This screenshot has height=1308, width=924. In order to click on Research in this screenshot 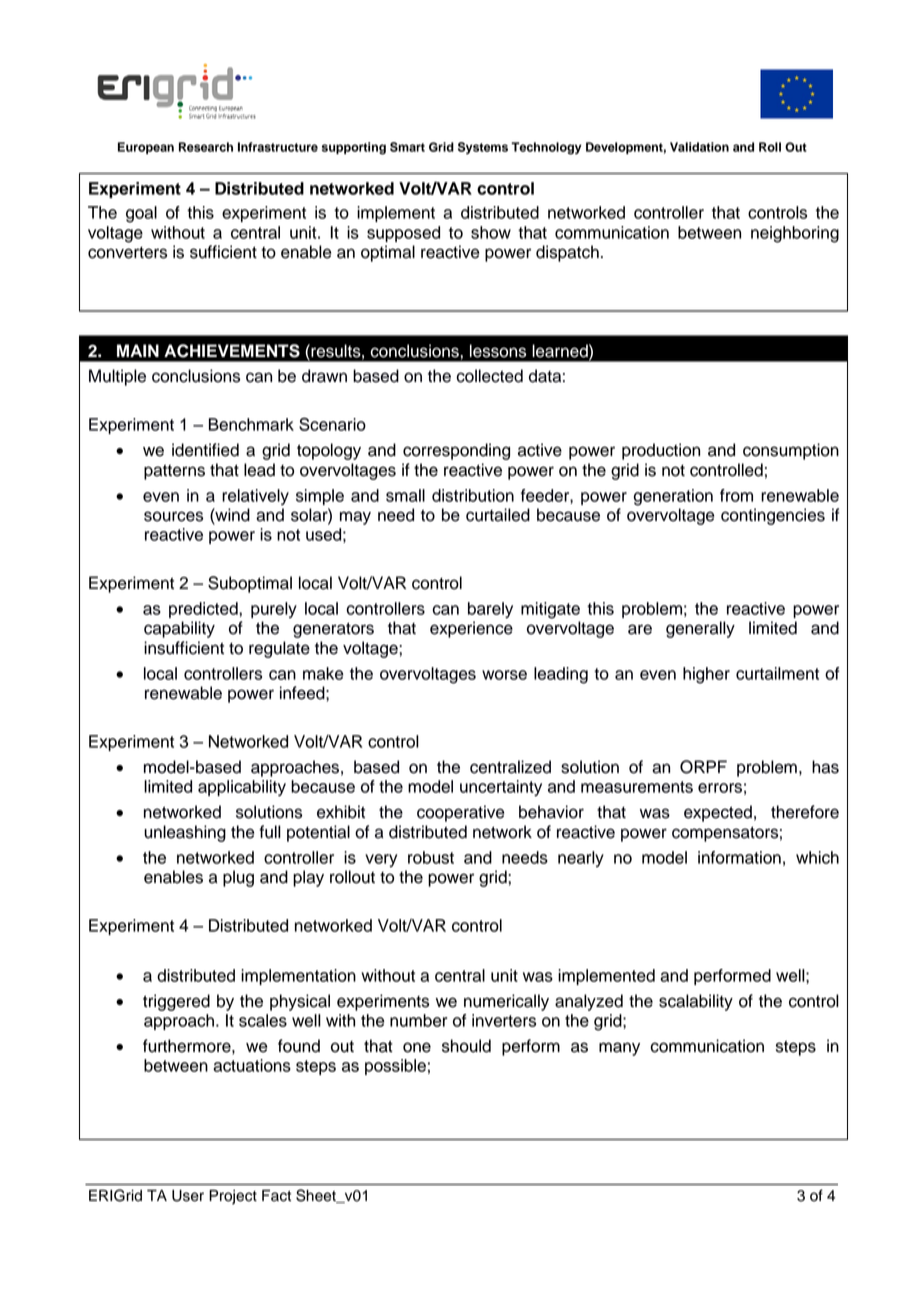, I will do `click(206, 147)`.
